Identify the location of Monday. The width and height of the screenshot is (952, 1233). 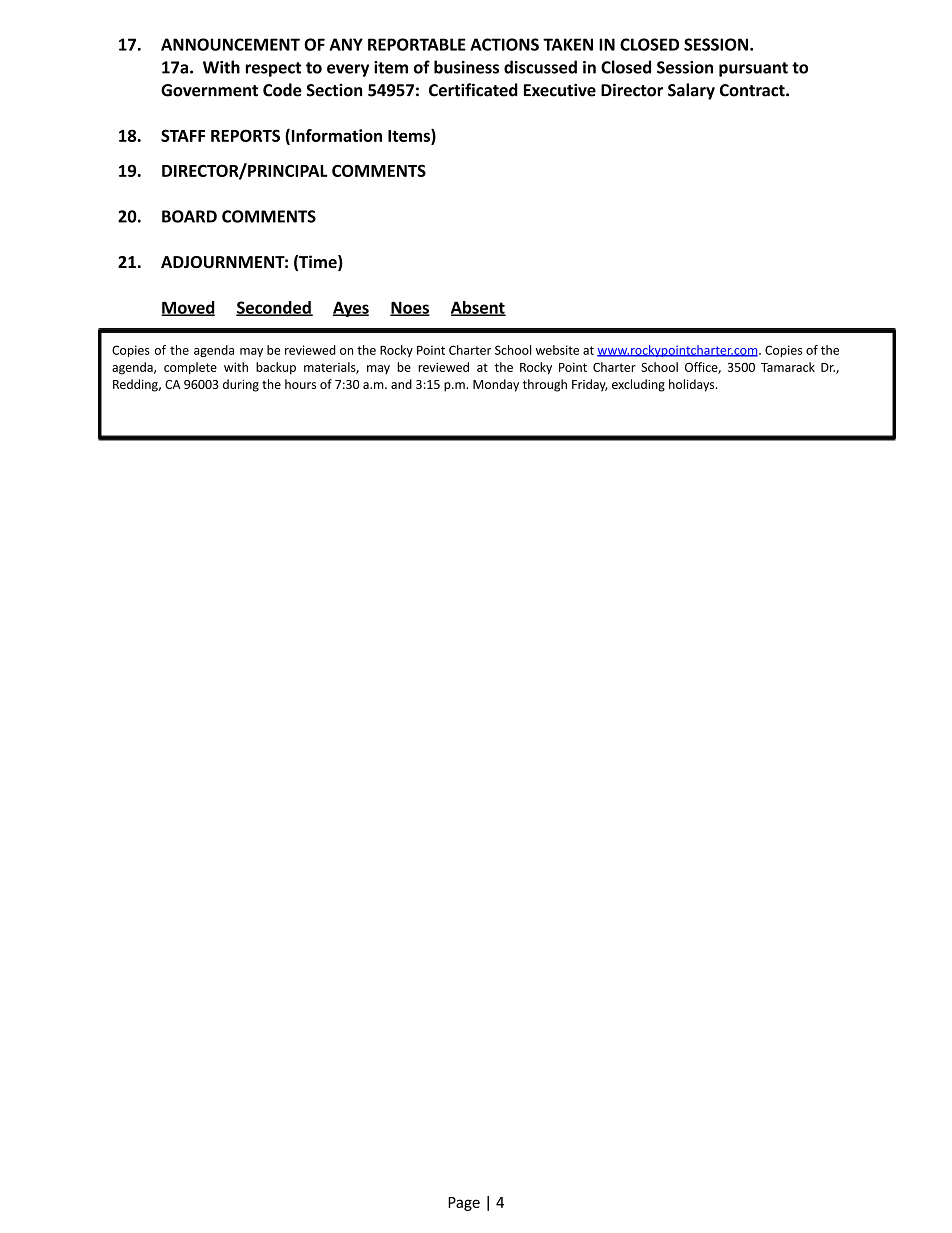
(496, 385).
